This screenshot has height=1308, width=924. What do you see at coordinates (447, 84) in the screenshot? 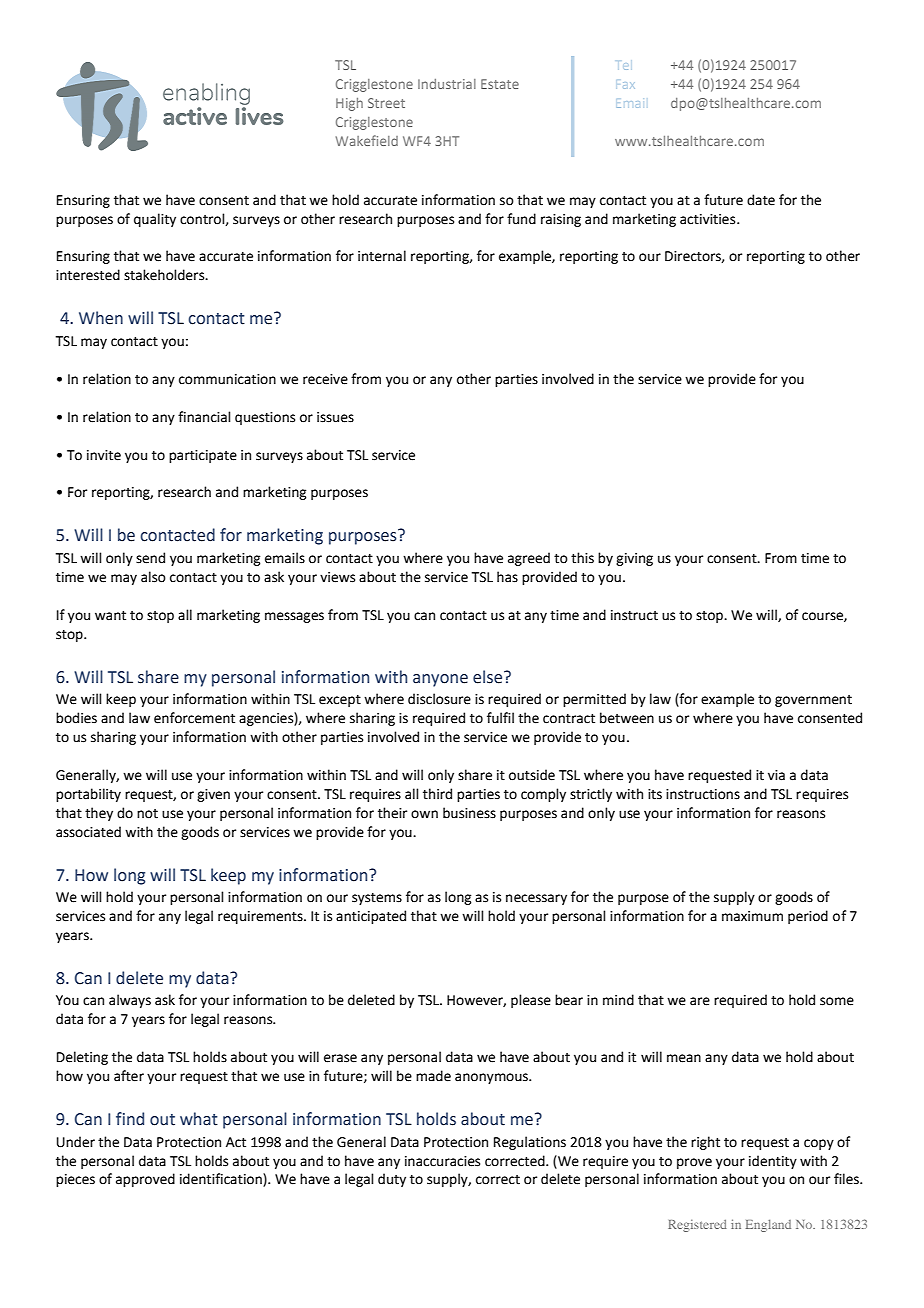
I see `Industrial` at bounding box center [447, 84].
